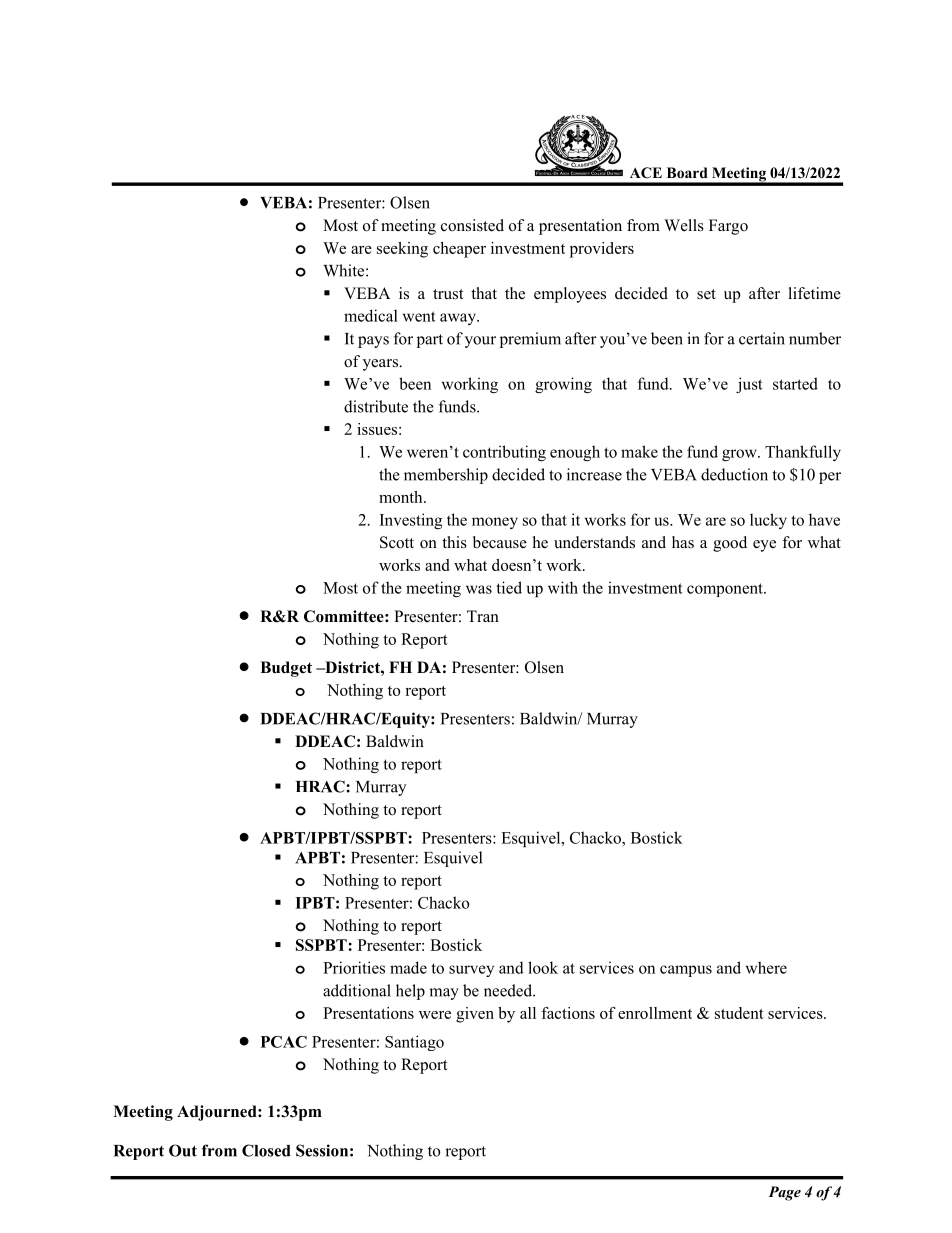  Describe the element at coordinates (286, 669) in the screenshot. I see `Budget` at that location.
